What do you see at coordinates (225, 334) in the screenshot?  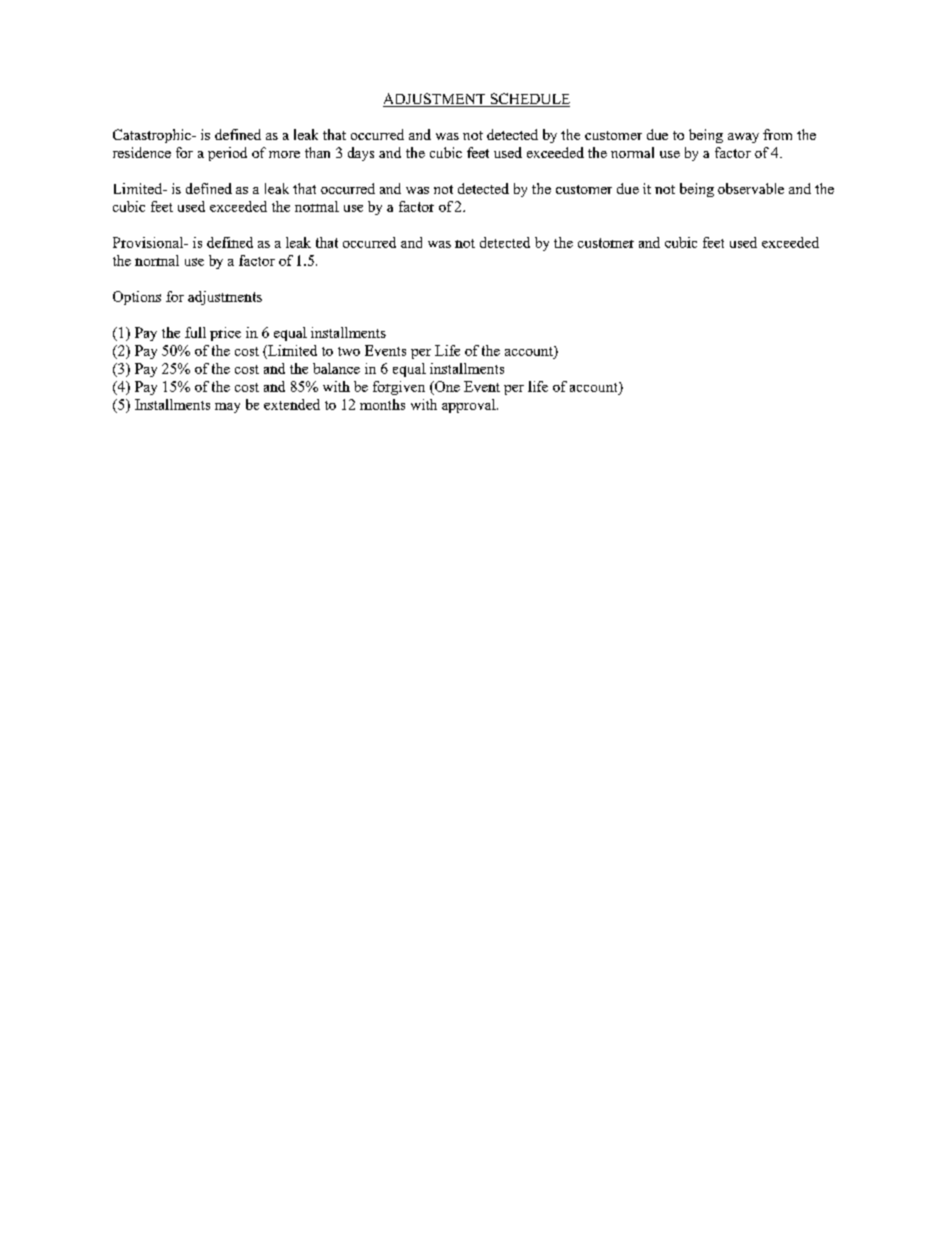 I see `price` at bounding box center [225, 334].
